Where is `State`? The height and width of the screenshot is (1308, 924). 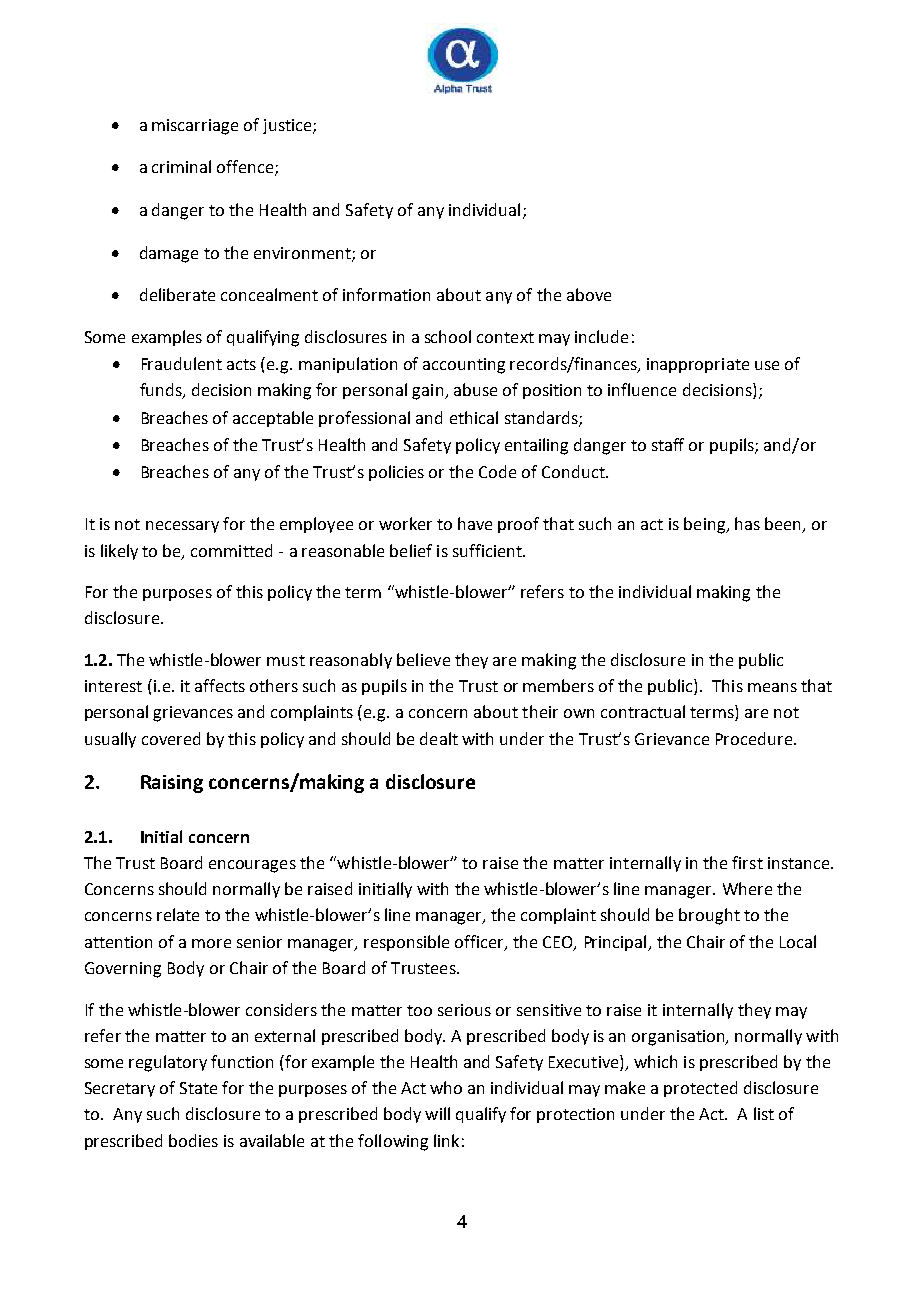
State is located at coordinates (198, 1088).
